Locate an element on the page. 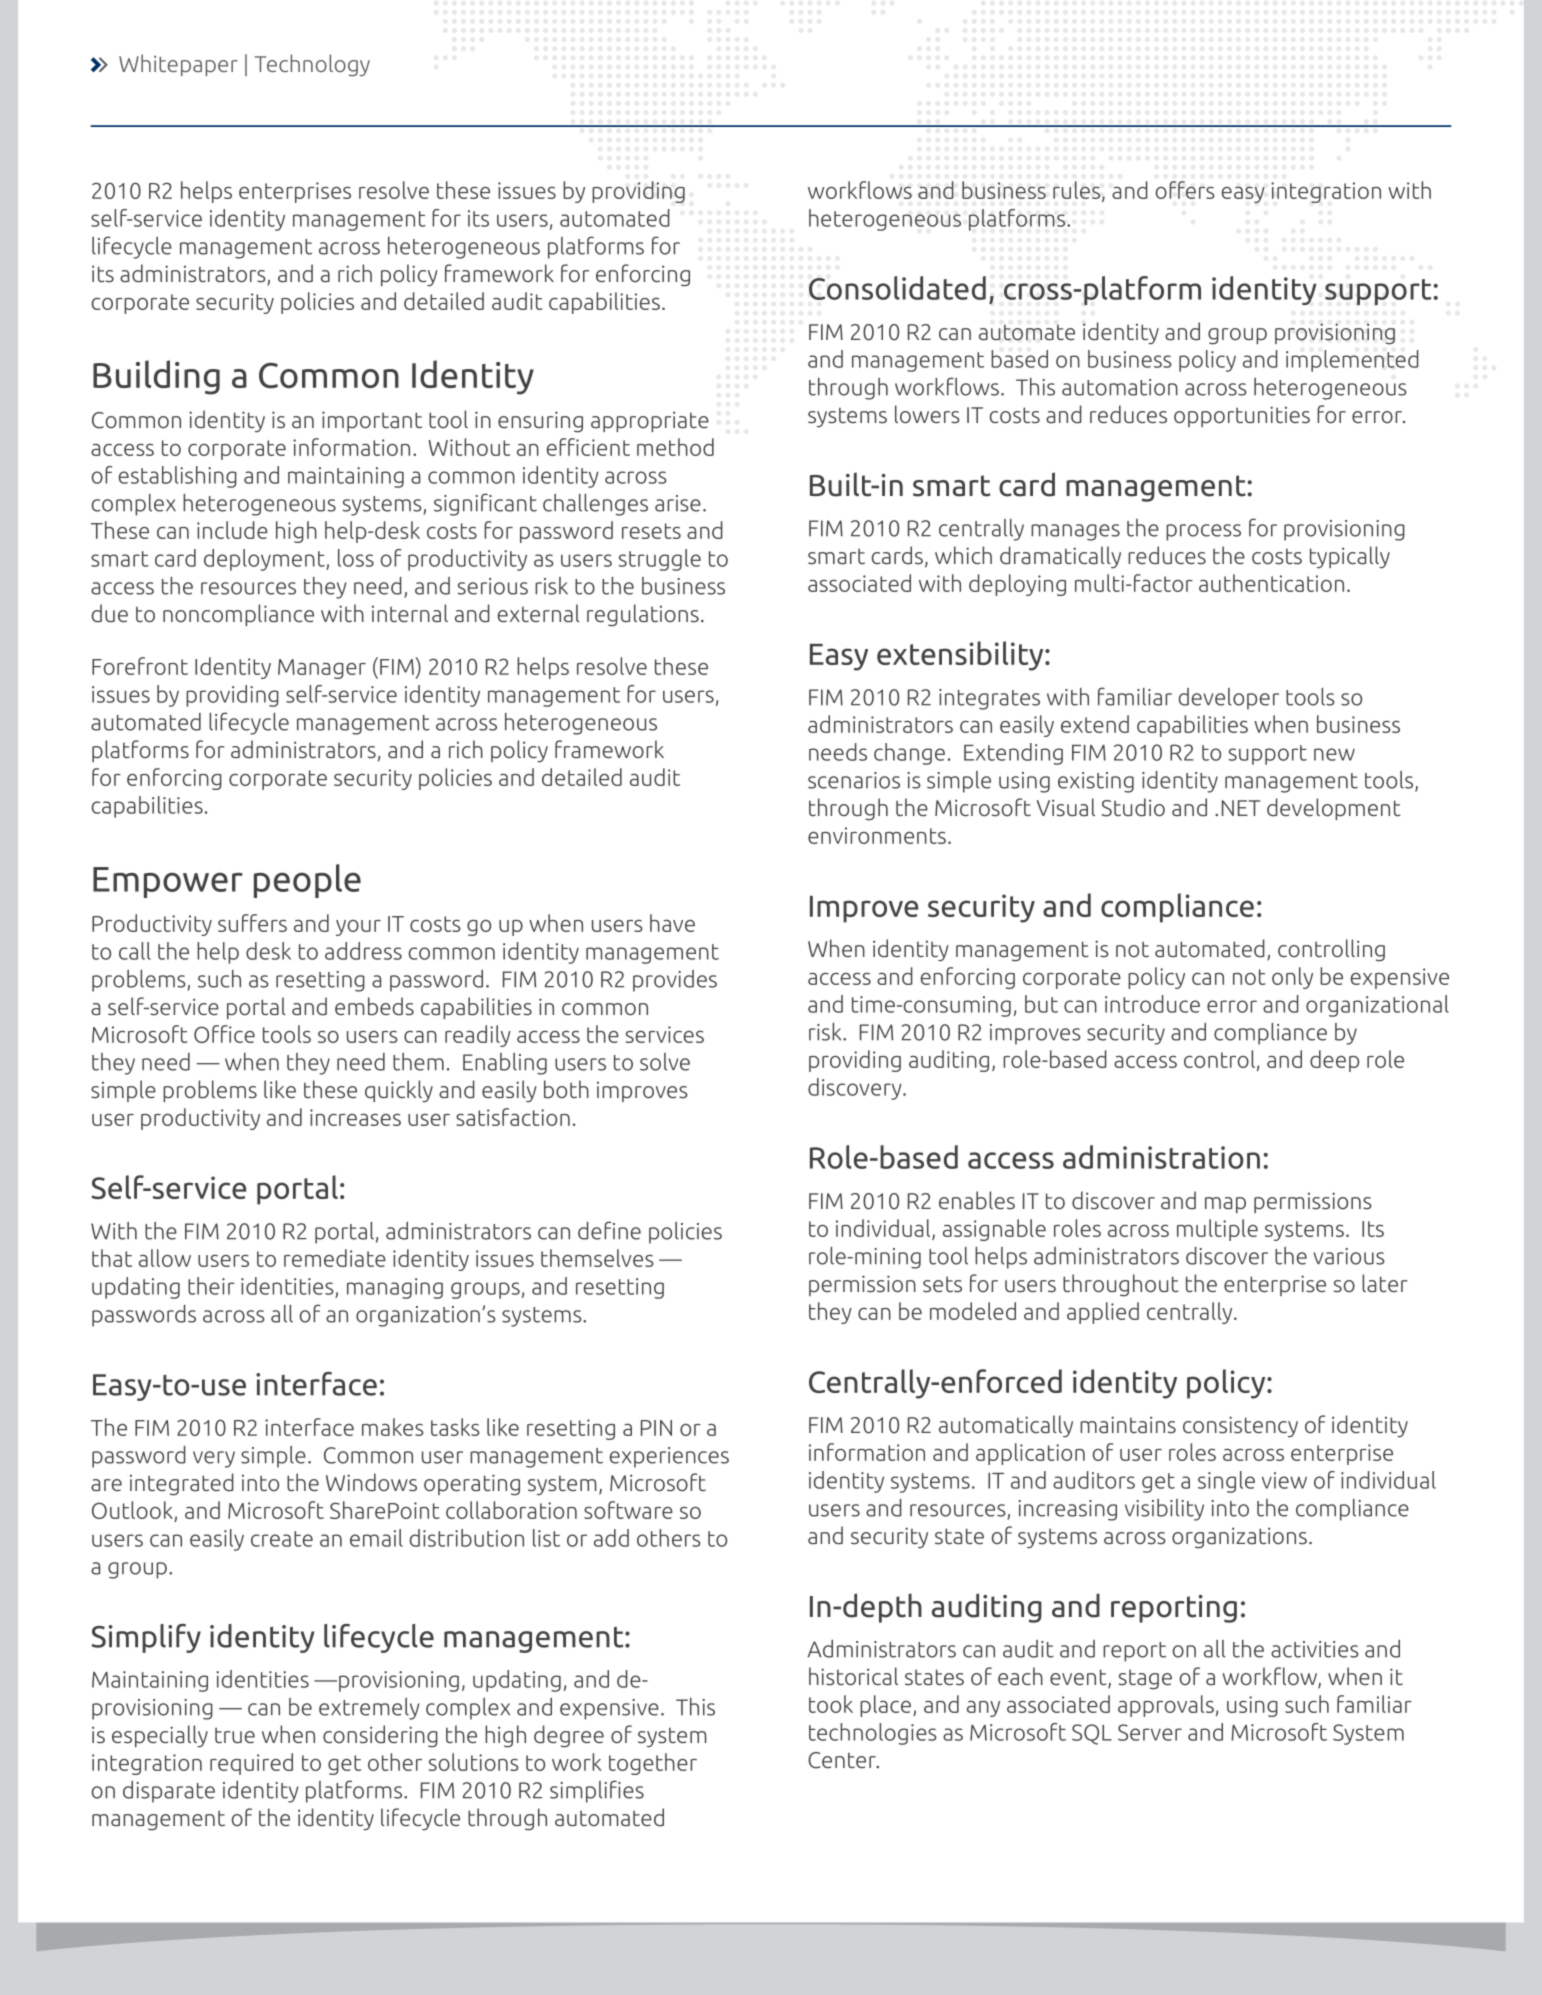  include is located at coordinates (232, 530).
